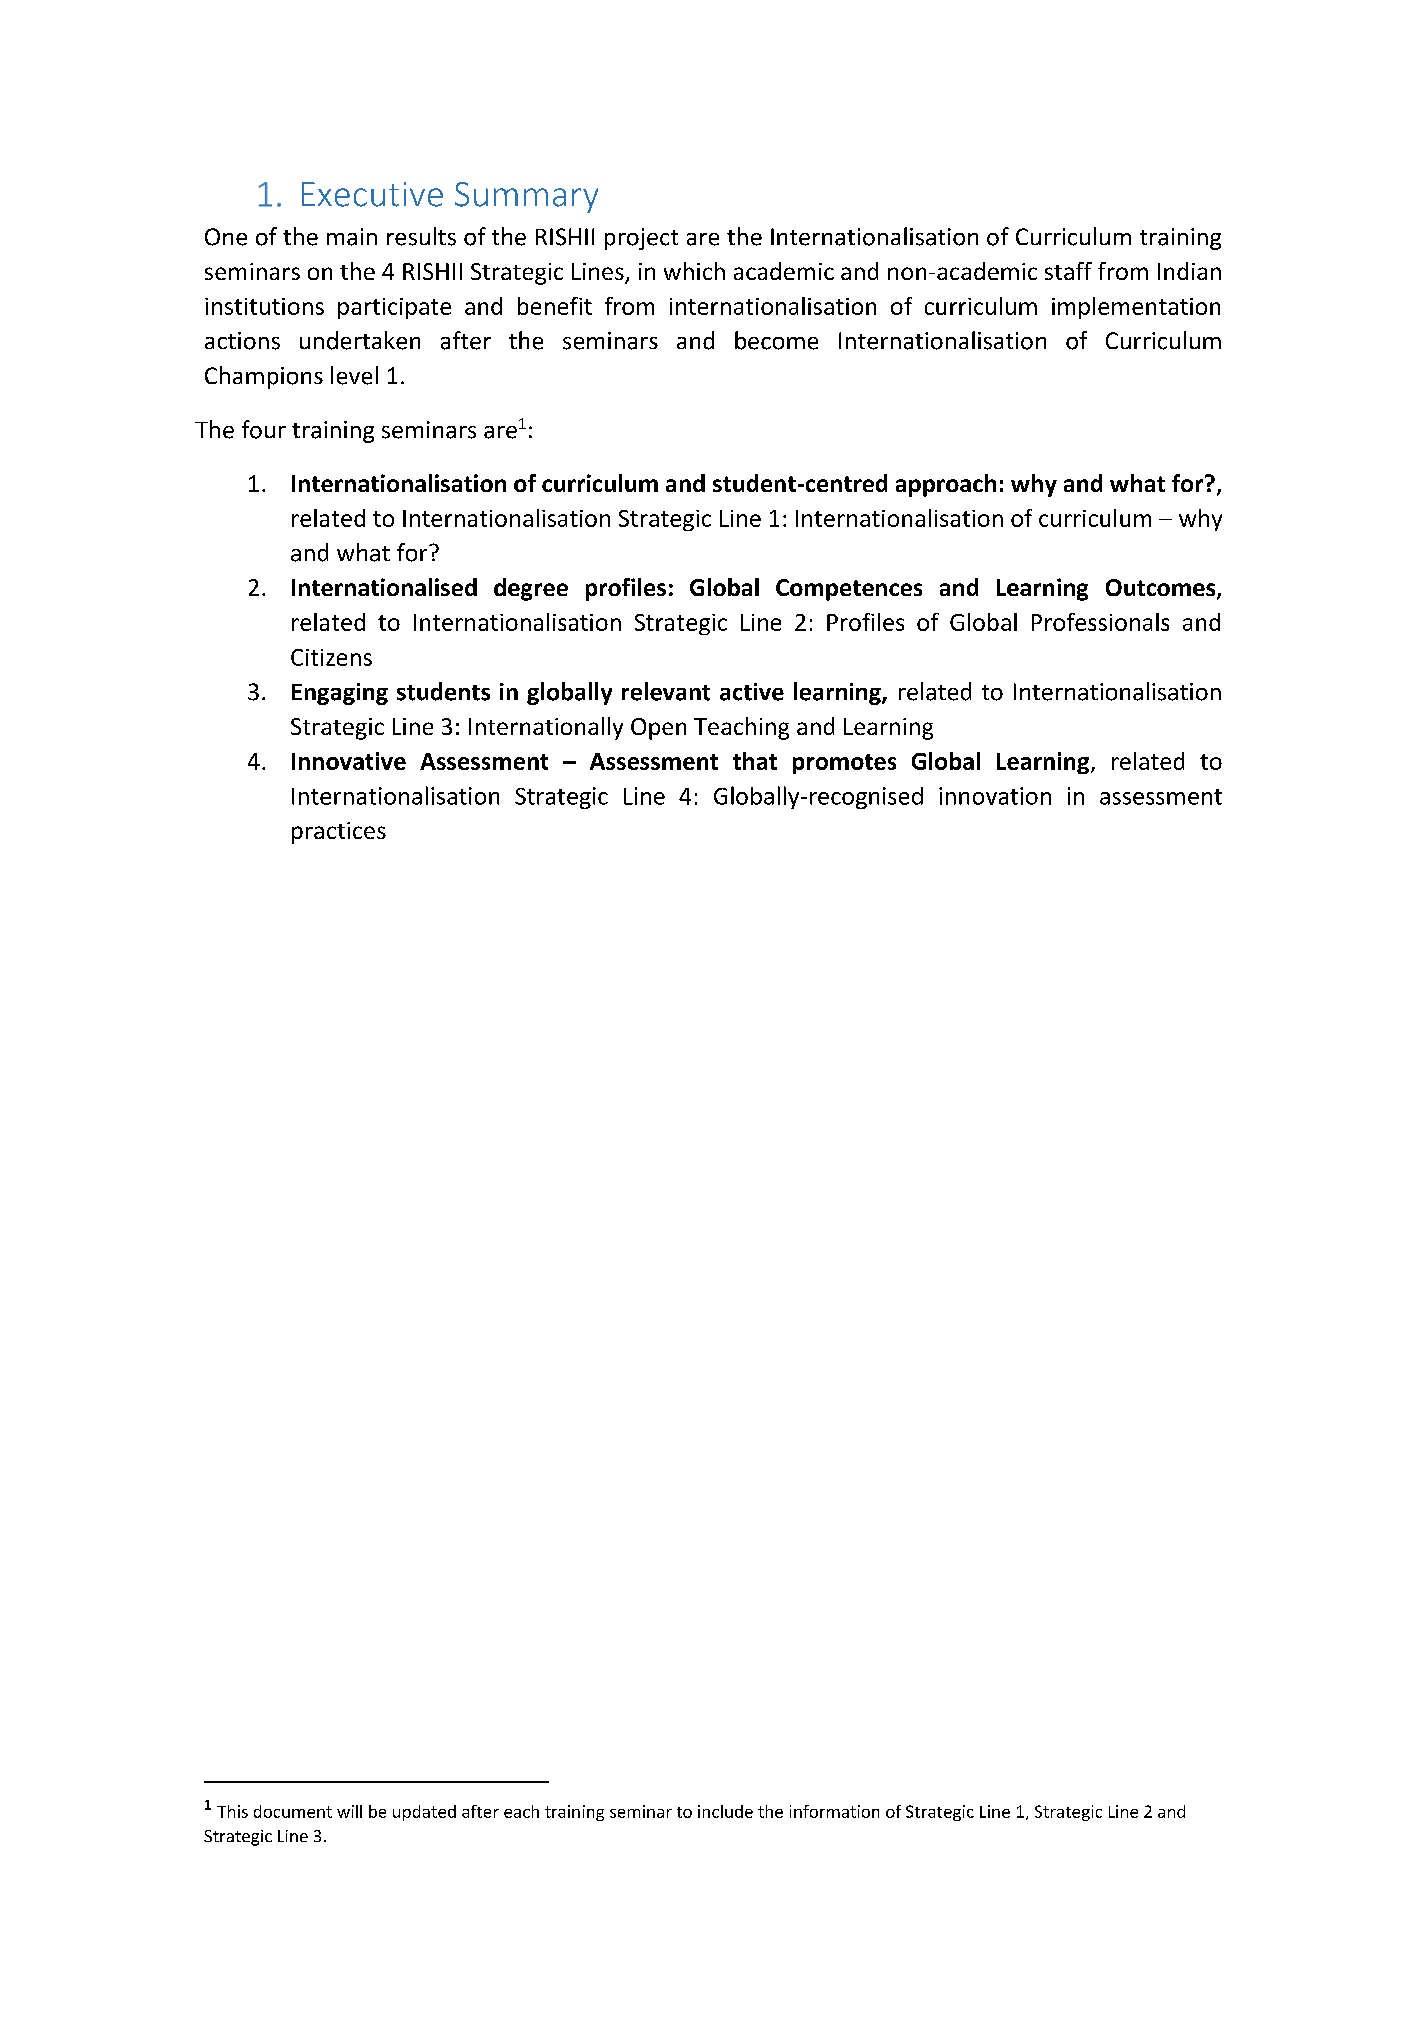  What do you see at coordinates (694, 271) in the document?
I see `which` at bounding box center [694, 271].
